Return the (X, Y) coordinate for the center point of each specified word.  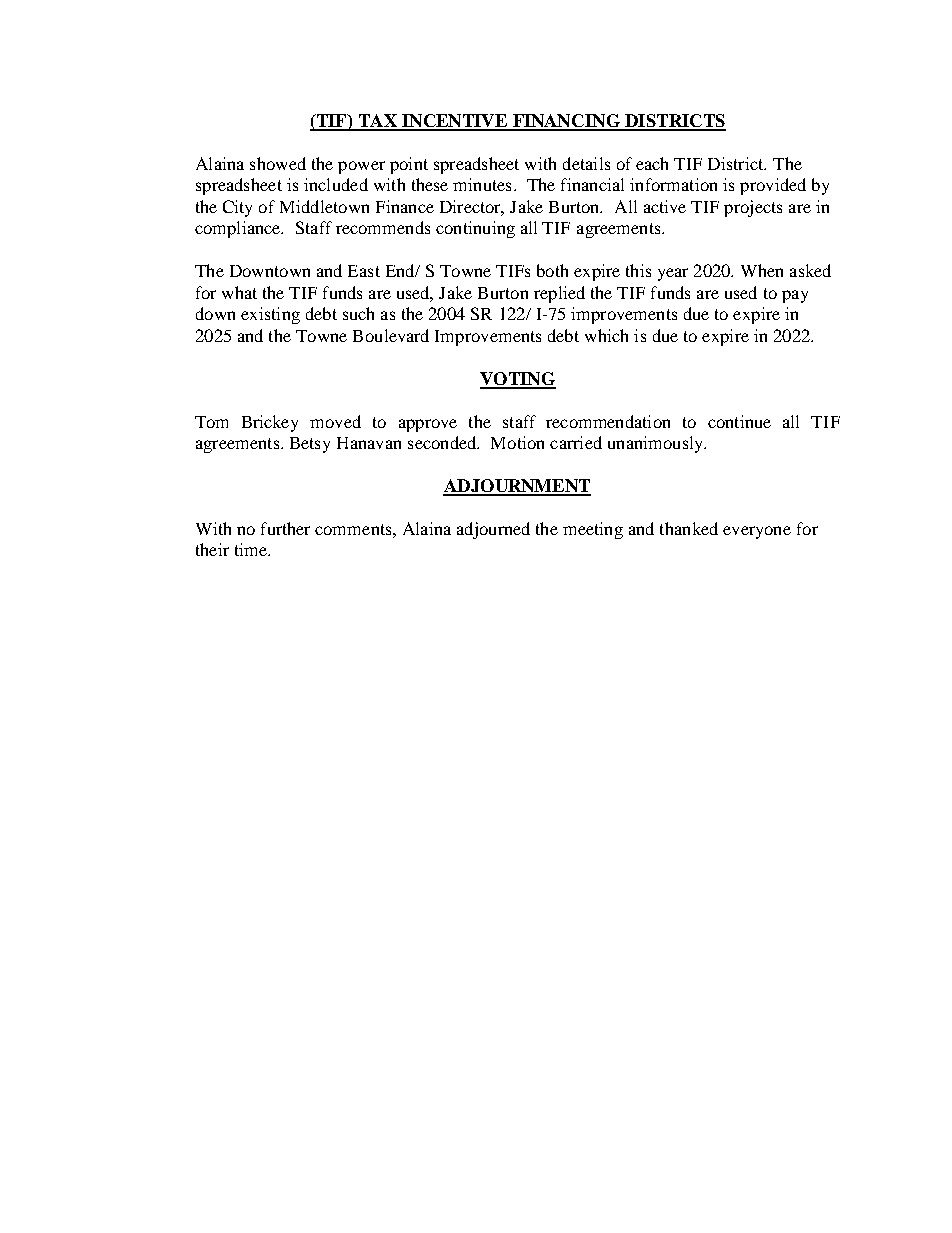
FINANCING (566, 122)
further (285, 528)
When (762, 270)
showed (278, 163)
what (239, 292)
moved (335, 421)
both (552, 270)
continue (739, 421)
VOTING (518, 380)
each (652, 163)
